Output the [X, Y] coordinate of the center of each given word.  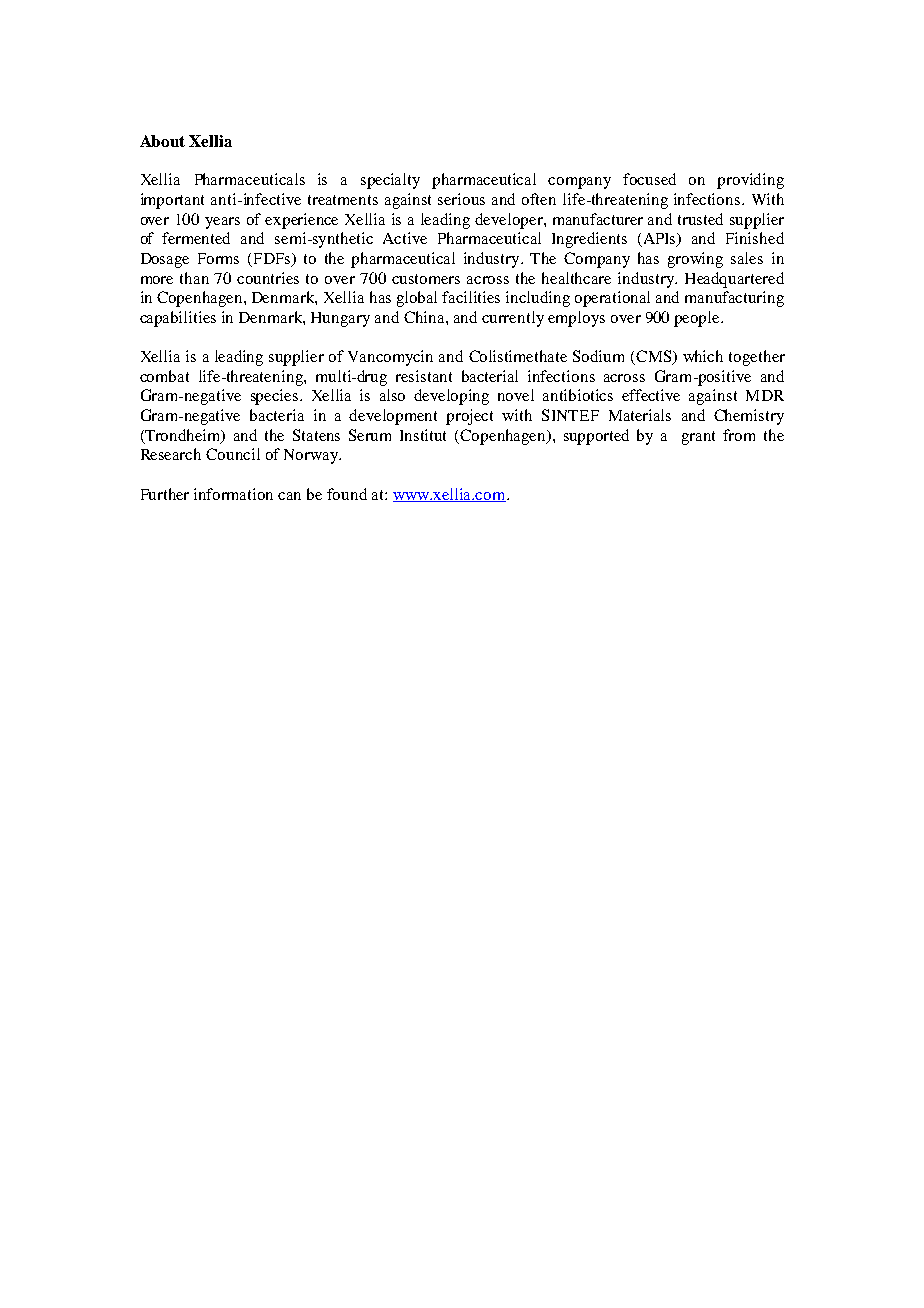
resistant [424, 376]
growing [695, 260]
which [703, 356]
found [347, 494]
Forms [218, 258]
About [162, 141]
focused [649, 179]
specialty [390, 181]
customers [426, 279]
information [233, 494]
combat [164, 376]
